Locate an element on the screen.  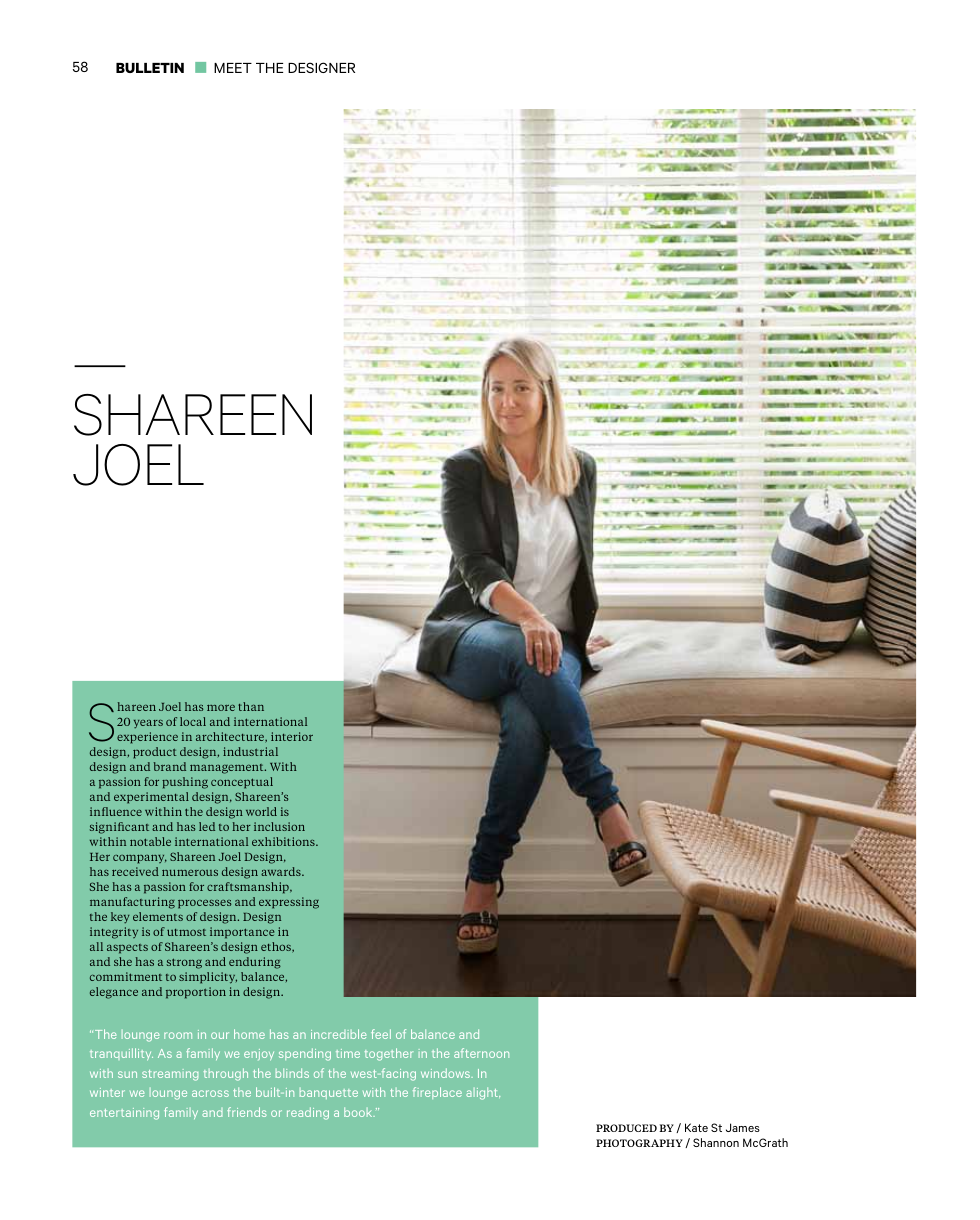
interior is located at coordinates (292, 736).
